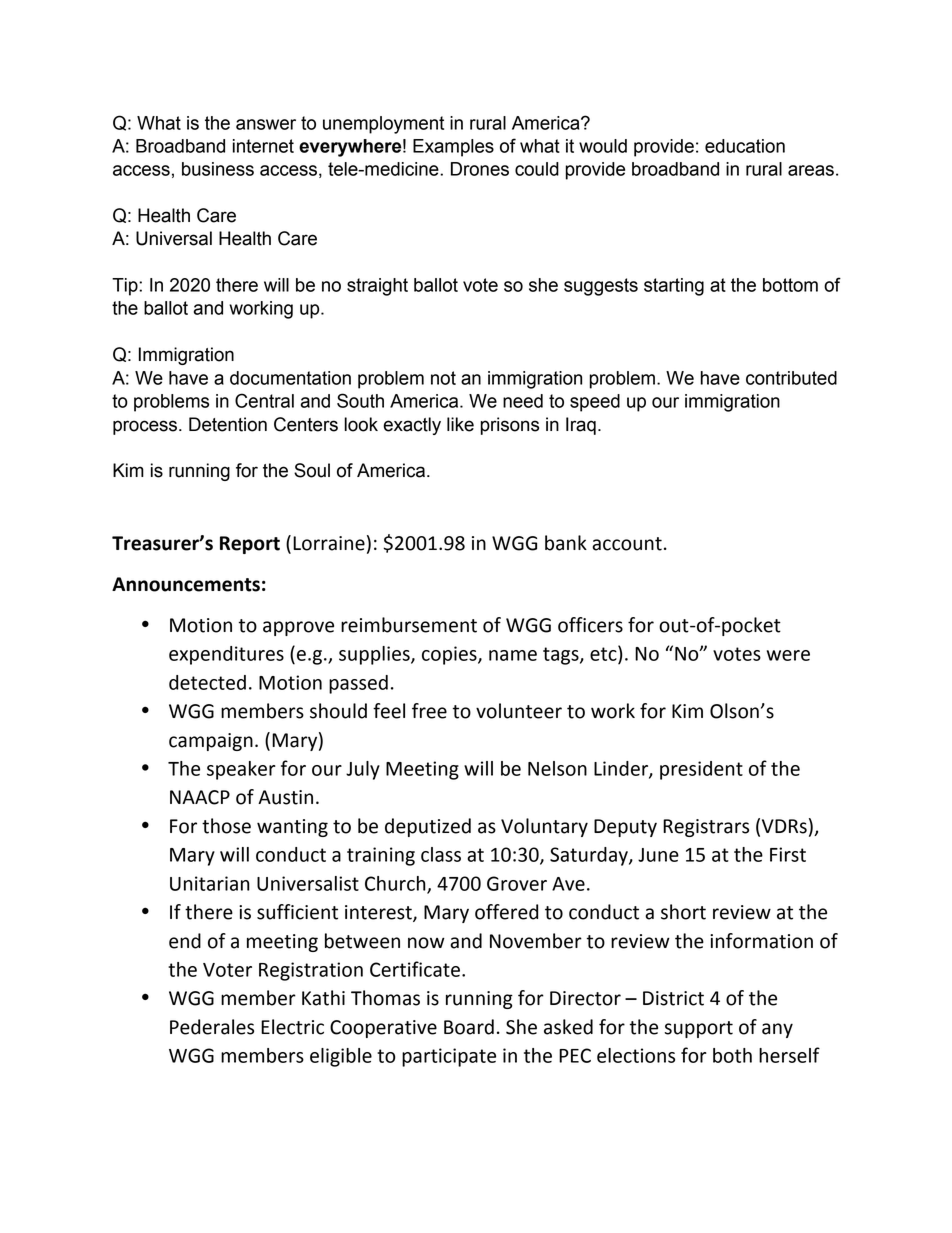 This page has height=1233, width=952. What do you see at coordinates (745, 146) in the page?
I see `education` at bounding box center [745, 146].
